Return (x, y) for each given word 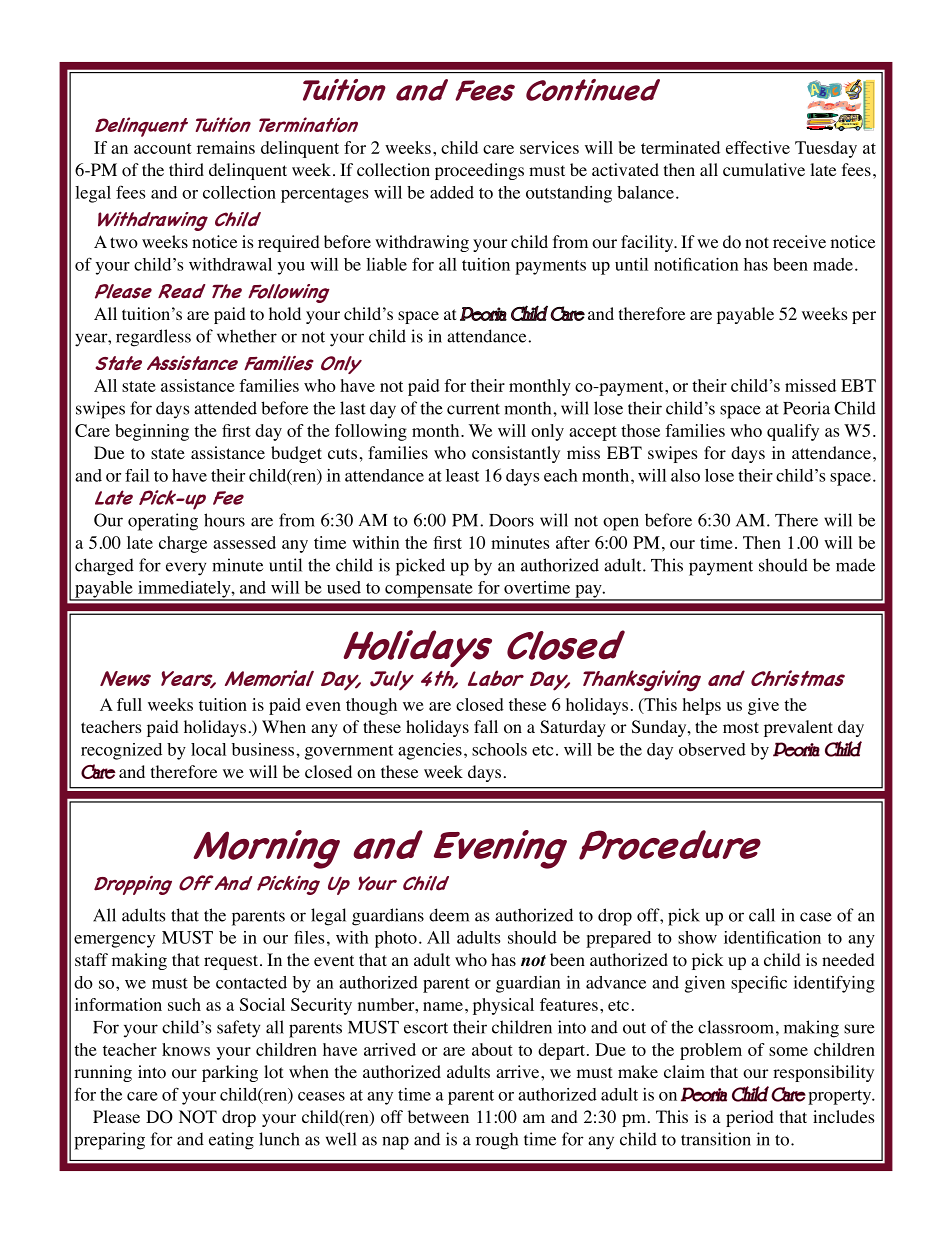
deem (449, 915)
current (473, 409)
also (685, 475)
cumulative (764, 169)
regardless (153, 338)
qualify (793, 432)
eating (231, 1141)
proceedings (479, 171)
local (208, 749)
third (186, 169)
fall (486, 726)
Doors (511, 520)
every (186, 569)
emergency (114, 941)
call (762, 915)
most (741, 728)
